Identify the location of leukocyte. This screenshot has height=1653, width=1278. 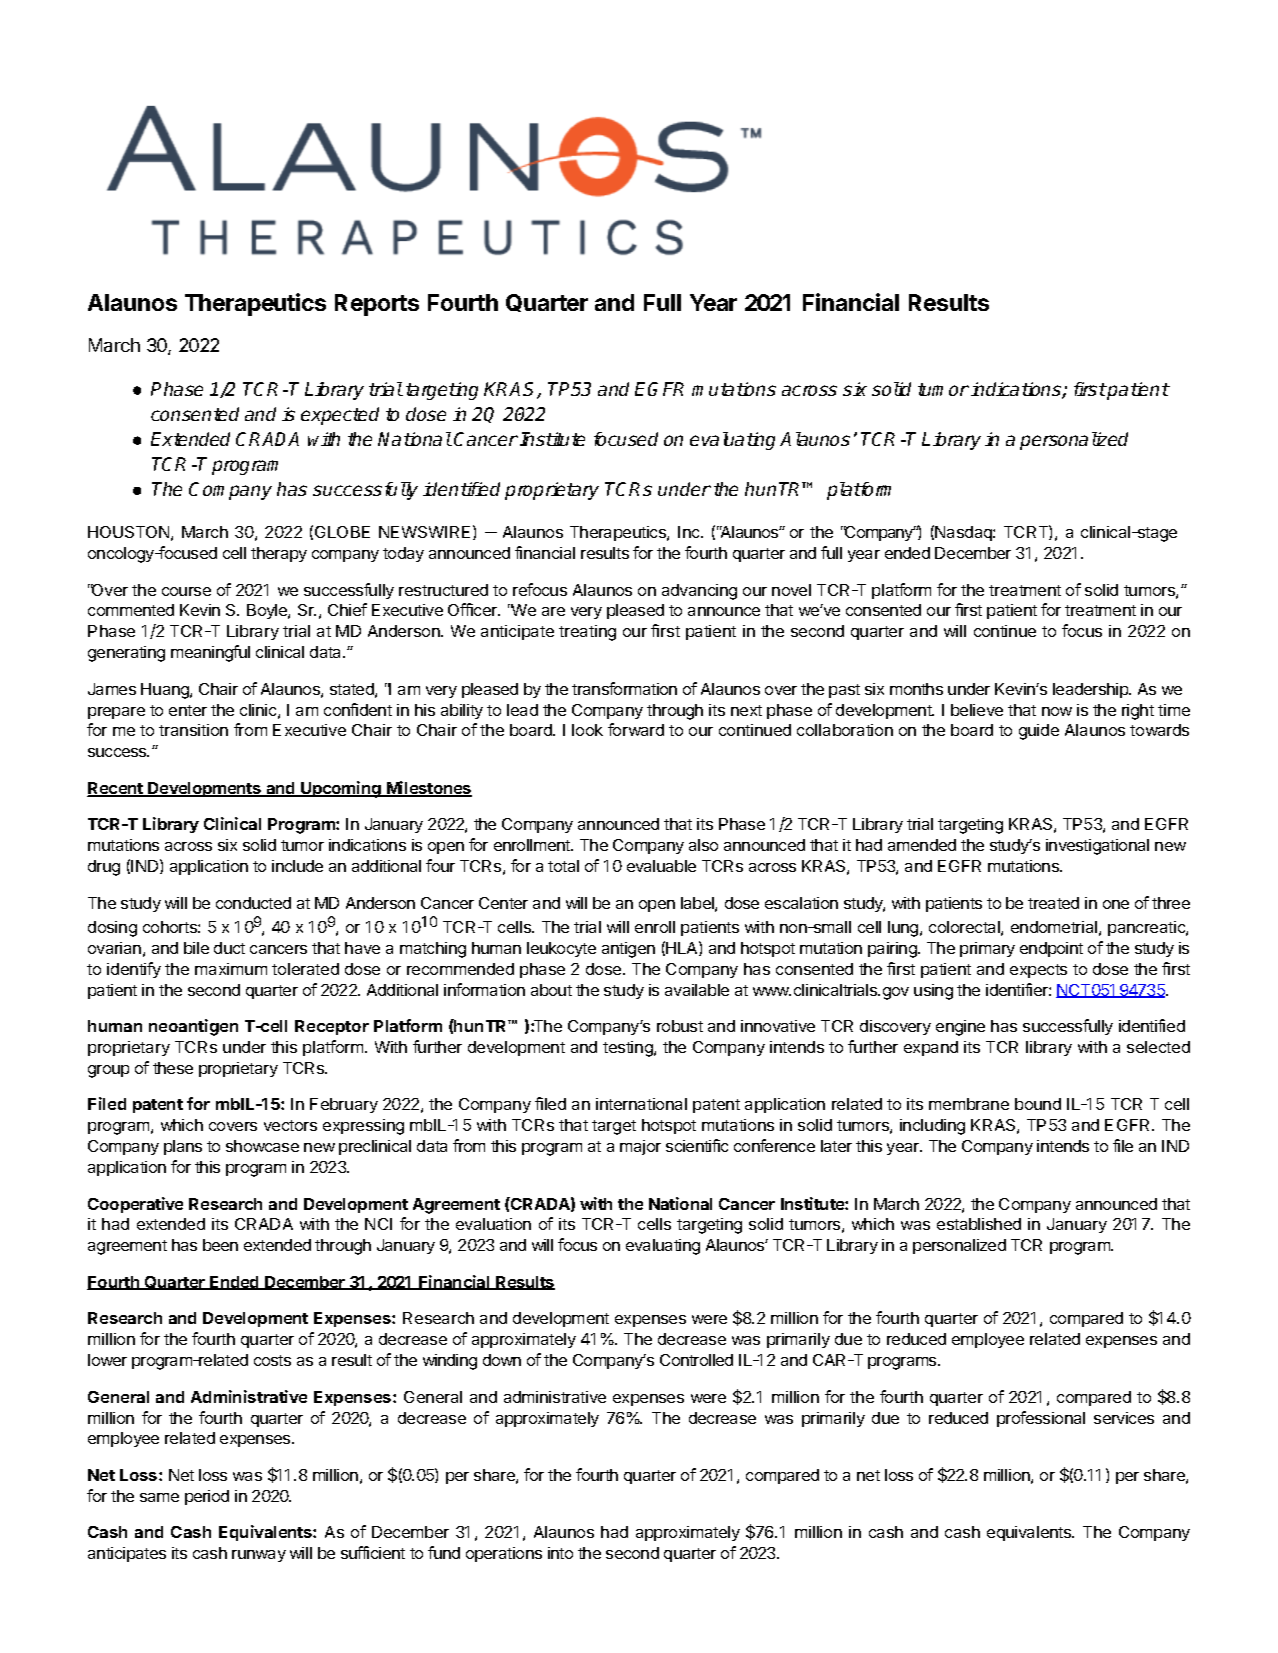
(561, 949).
